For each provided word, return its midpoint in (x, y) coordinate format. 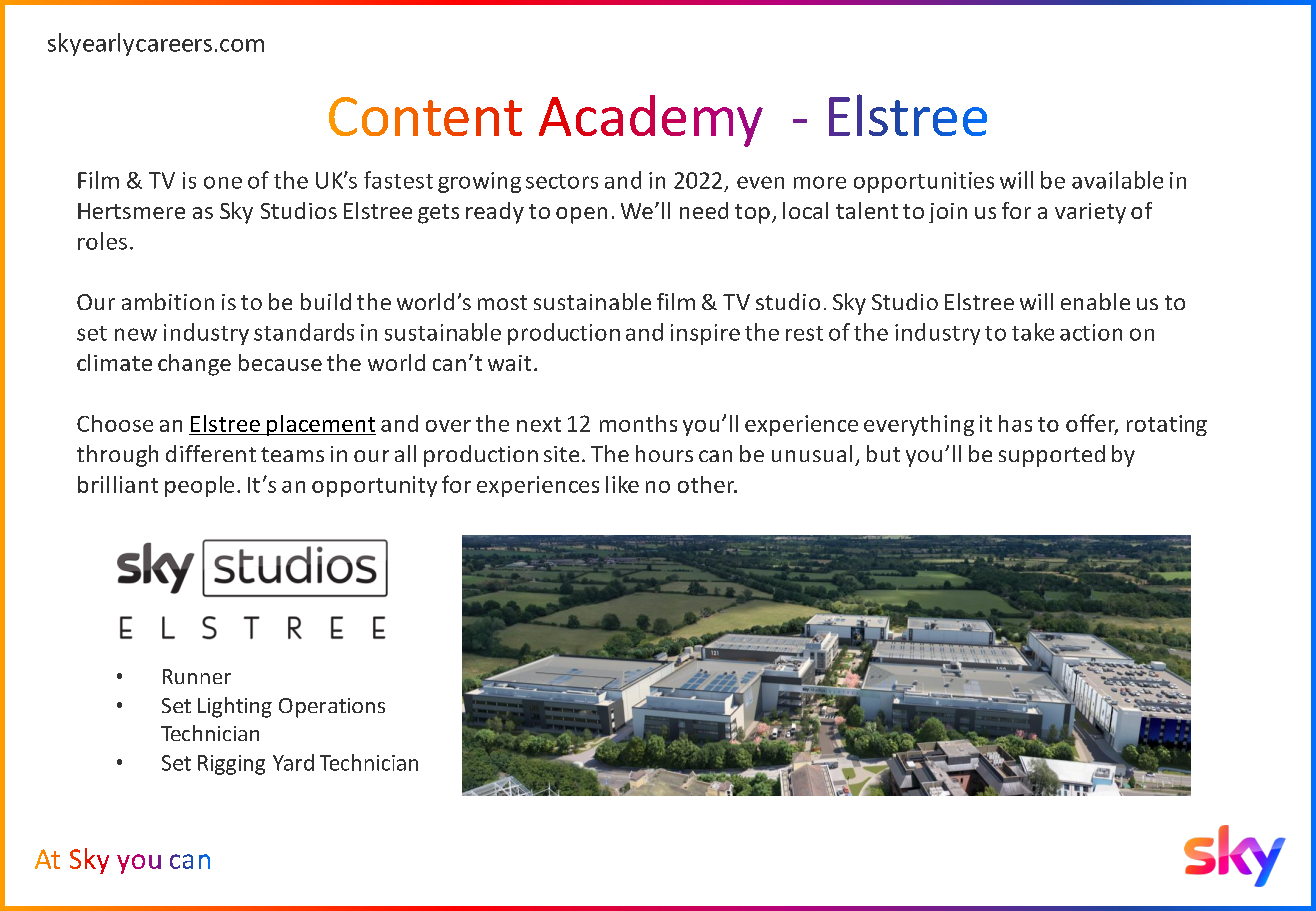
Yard (293, 762)
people (199, 486)
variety (1090, 213)
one (223, 182)
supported (1052, 456)
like (622, 484)
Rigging (231, 765)
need (704, 210)
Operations (332, 708)
